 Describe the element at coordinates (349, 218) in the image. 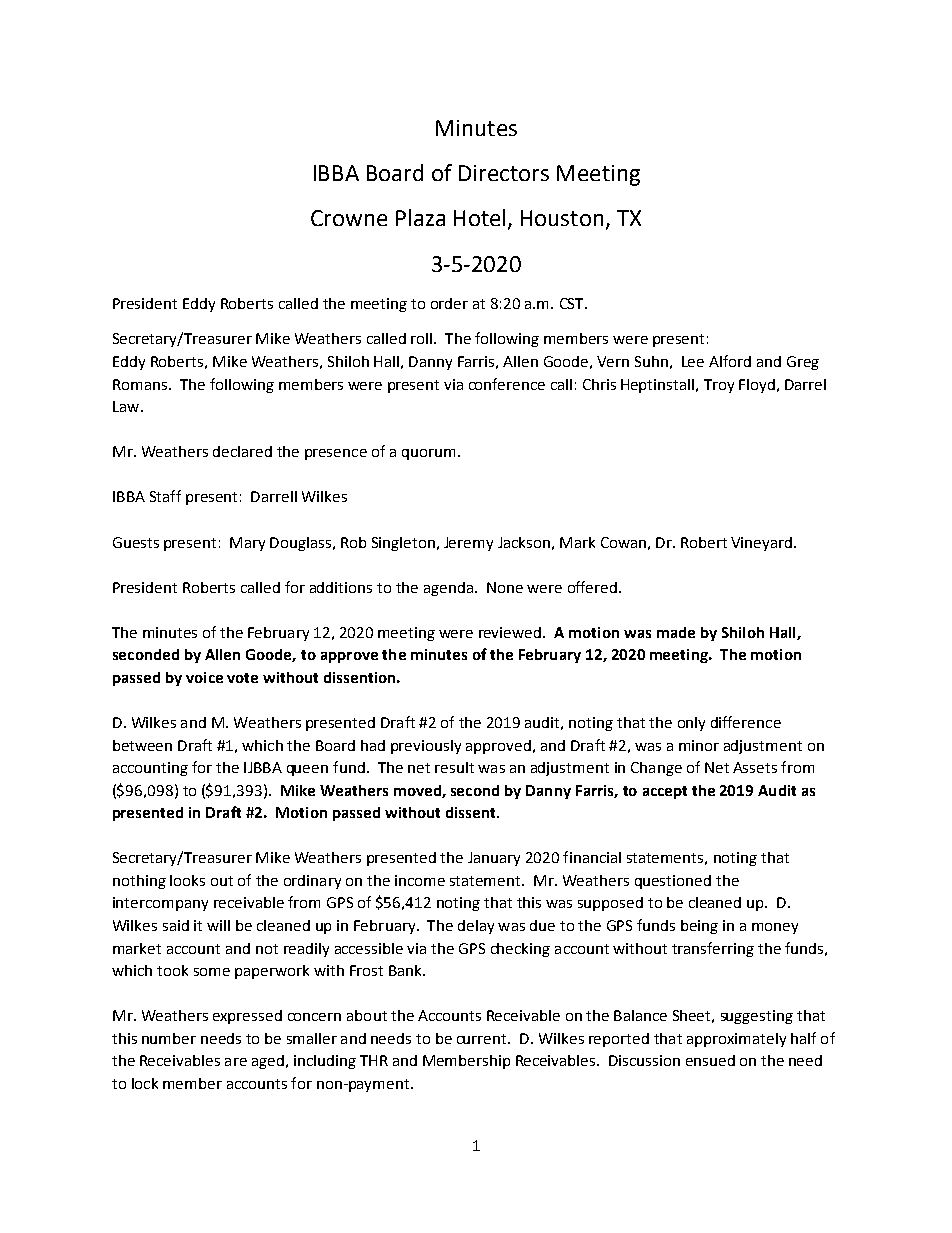

I see `Crowne` at that location.
